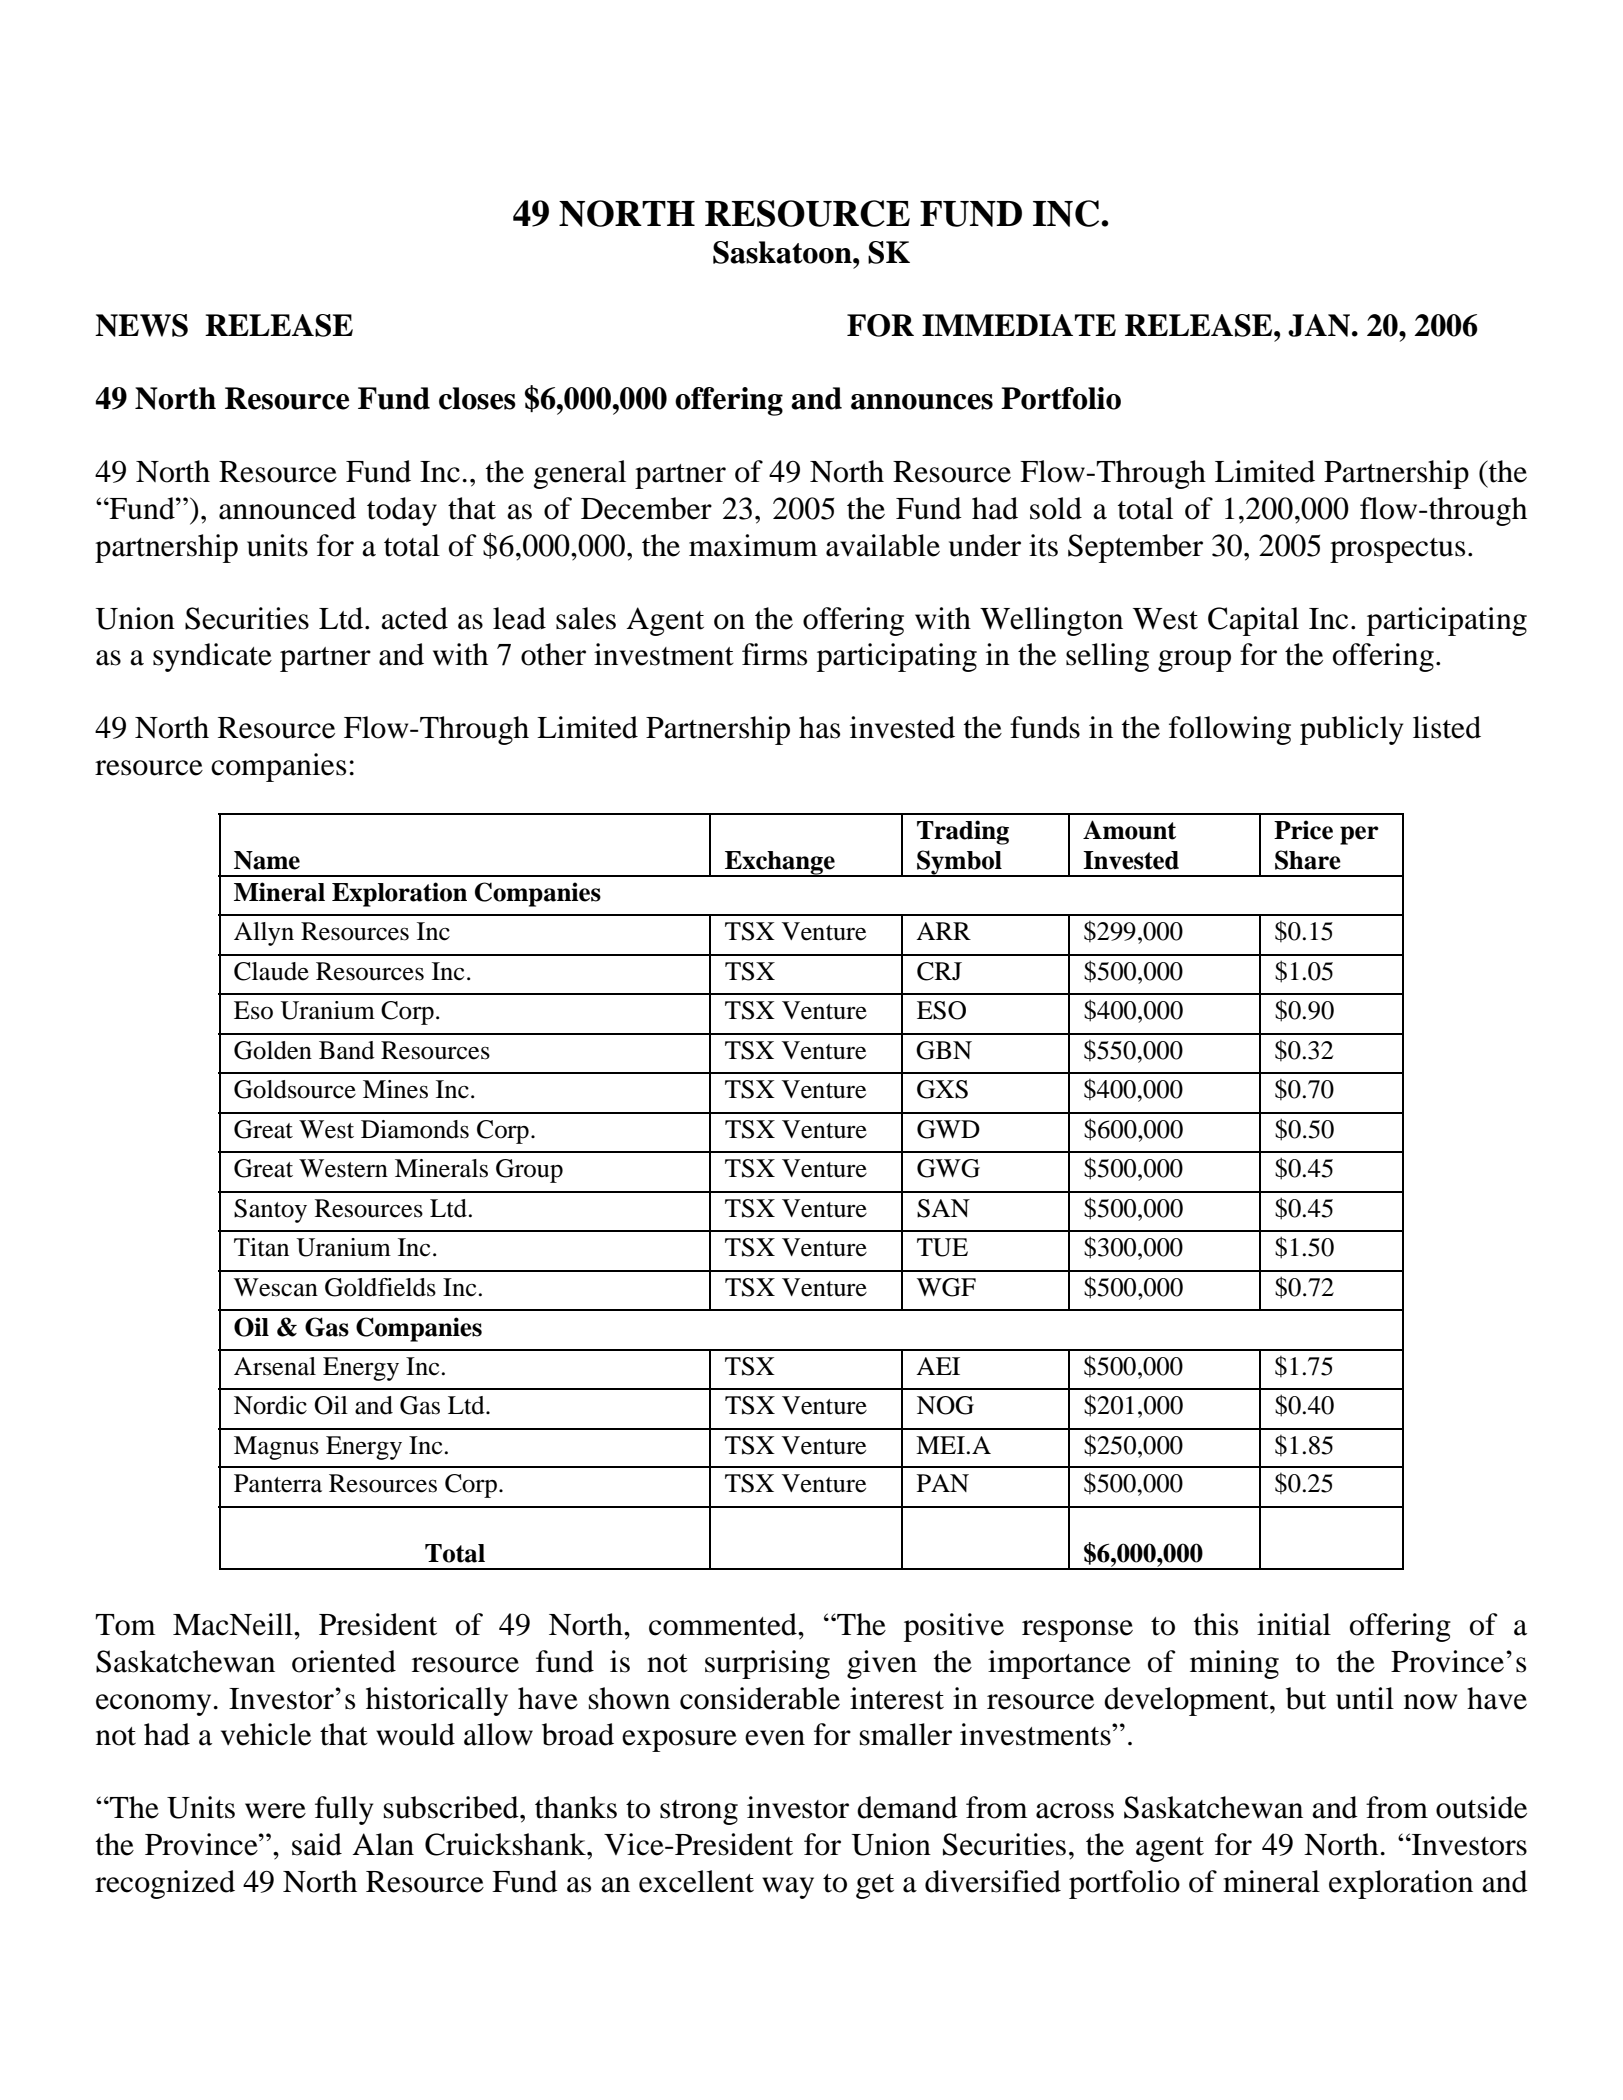 The image size is (1623, 2100). I want to click on Share, so click(1308, 860).
